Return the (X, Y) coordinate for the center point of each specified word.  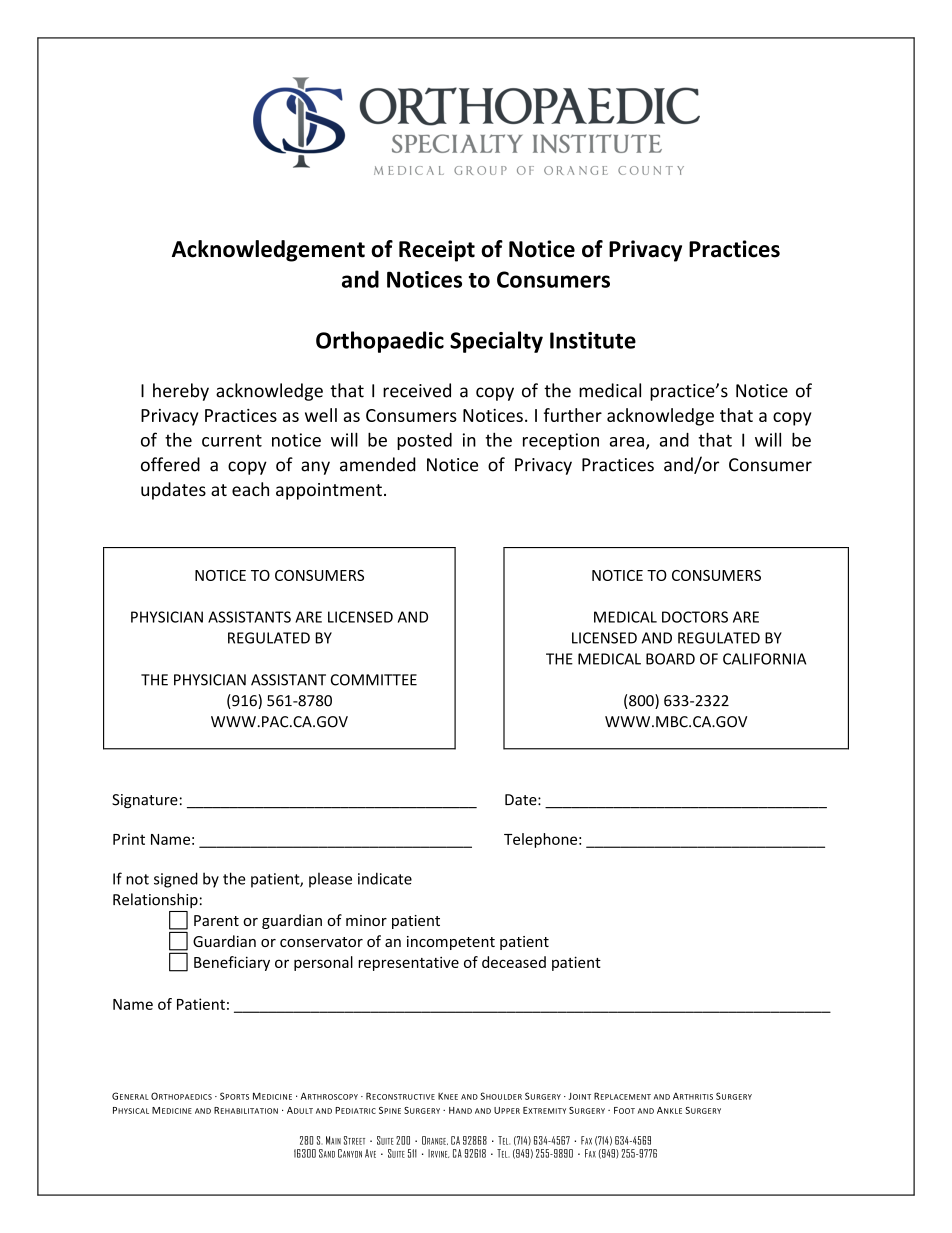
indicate (385, 878)
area (627, 442)
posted (424, 441)
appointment (329, 491)
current (232, 440)
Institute (593, 340)
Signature (145, 801)
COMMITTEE (374, 680)
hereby (181, 392)
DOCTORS (695, 617)
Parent (216, 920)
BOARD (670, 659)
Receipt (437, 251)
